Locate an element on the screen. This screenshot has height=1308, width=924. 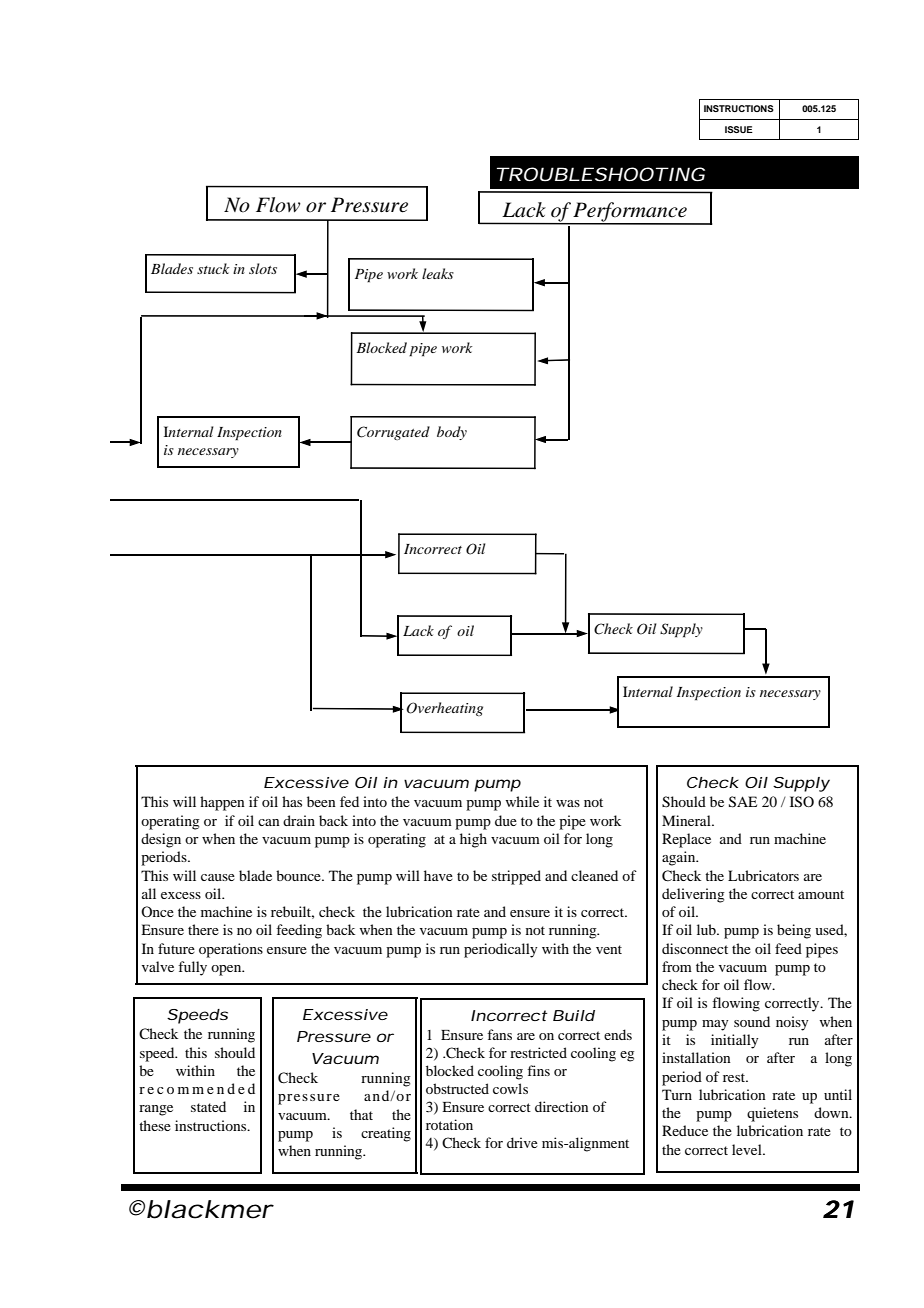
drive is located at coordinates (522, 1142).
